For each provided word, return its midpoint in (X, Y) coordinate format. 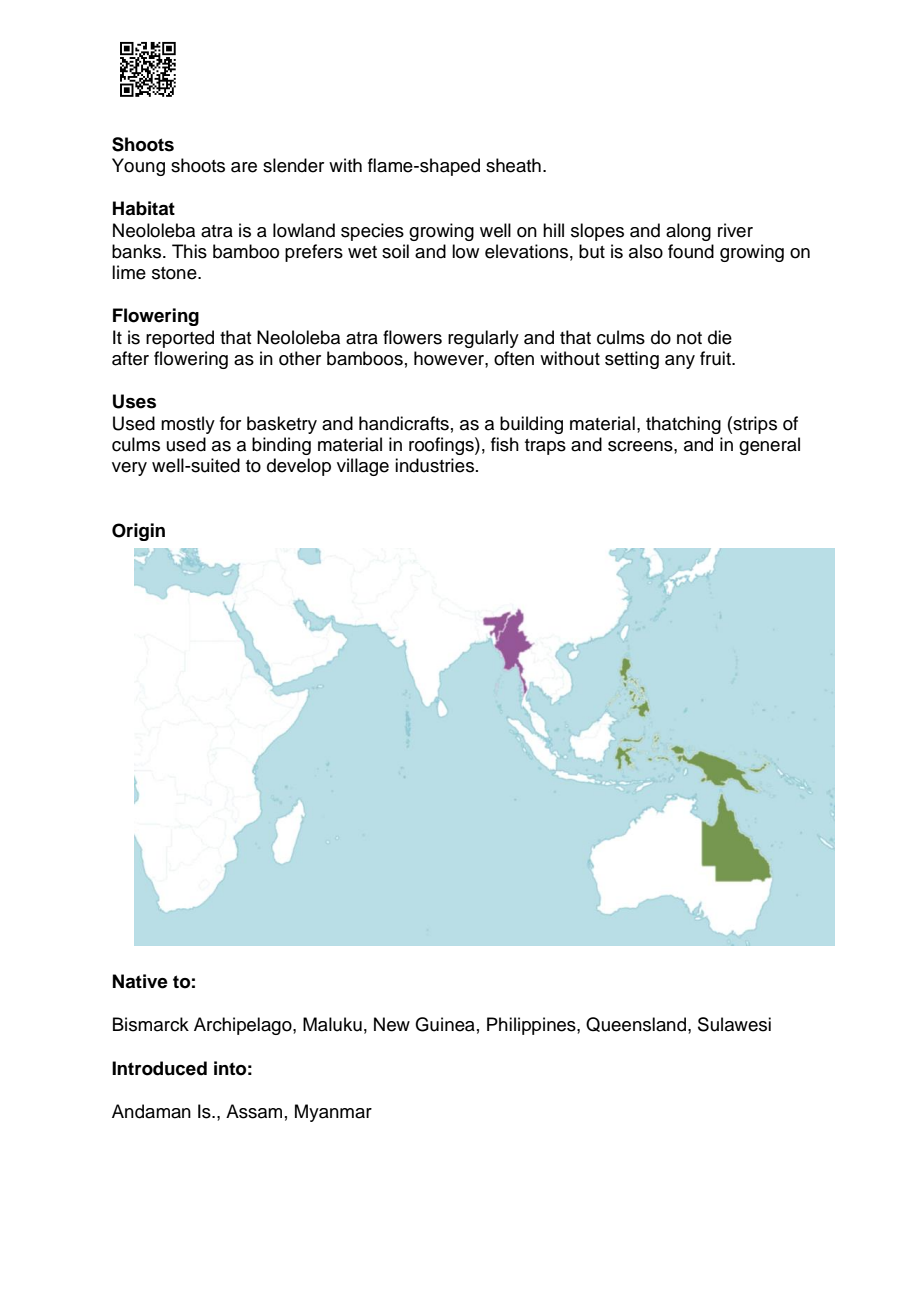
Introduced (159, 1068)
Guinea (445, 1024)
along (688, 232)
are (244, 167)
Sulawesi (734, 1024)
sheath (513, 165)
